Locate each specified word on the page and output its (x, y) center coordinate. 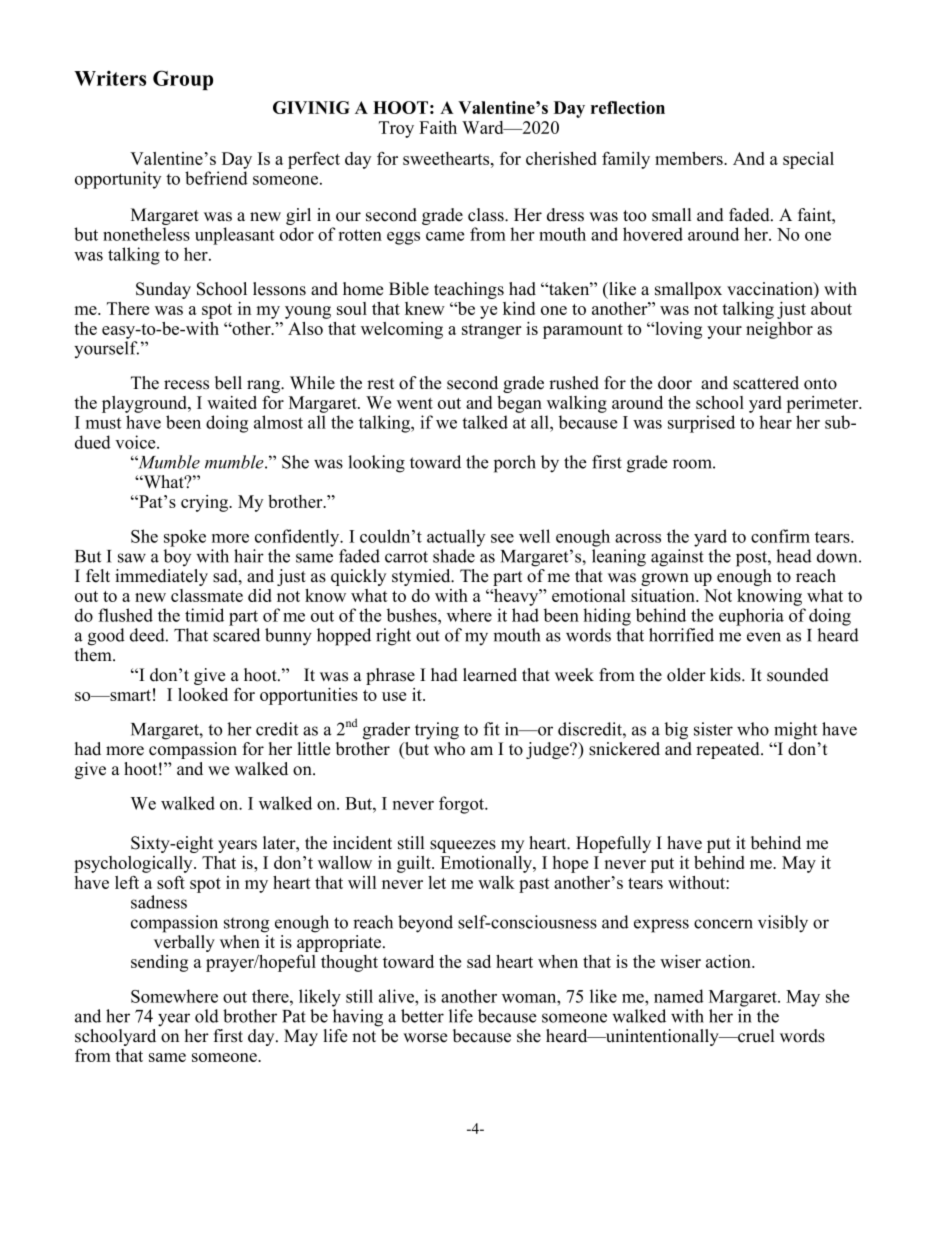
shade (454, 556)
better (422, 1016)
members (690, 158)
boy (177, 557)
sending (159, 963)
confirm (780, 536)
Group (183, 80)
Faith (438, 127)
